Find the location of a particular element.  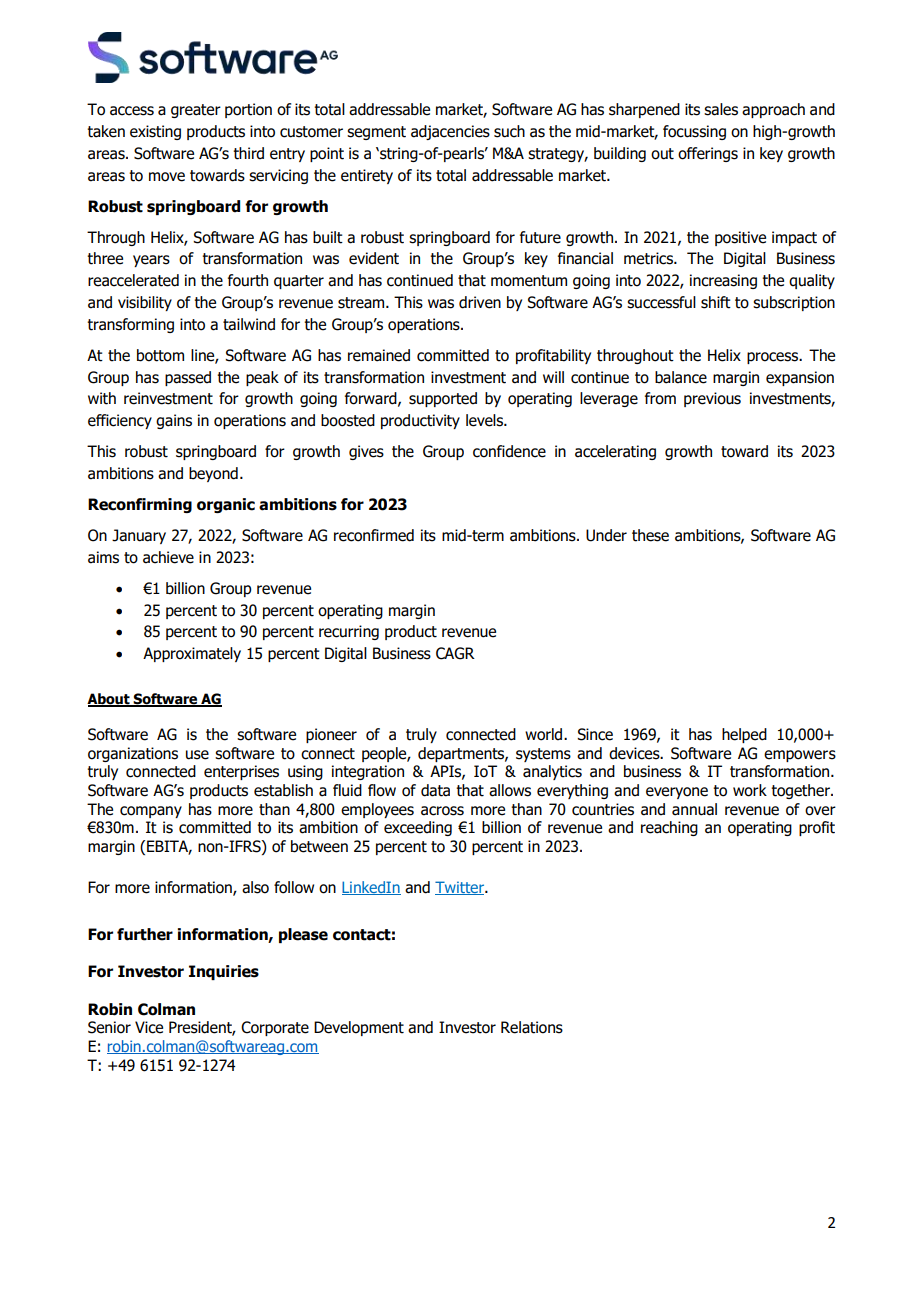

such is located at coordinates (509, 131).
